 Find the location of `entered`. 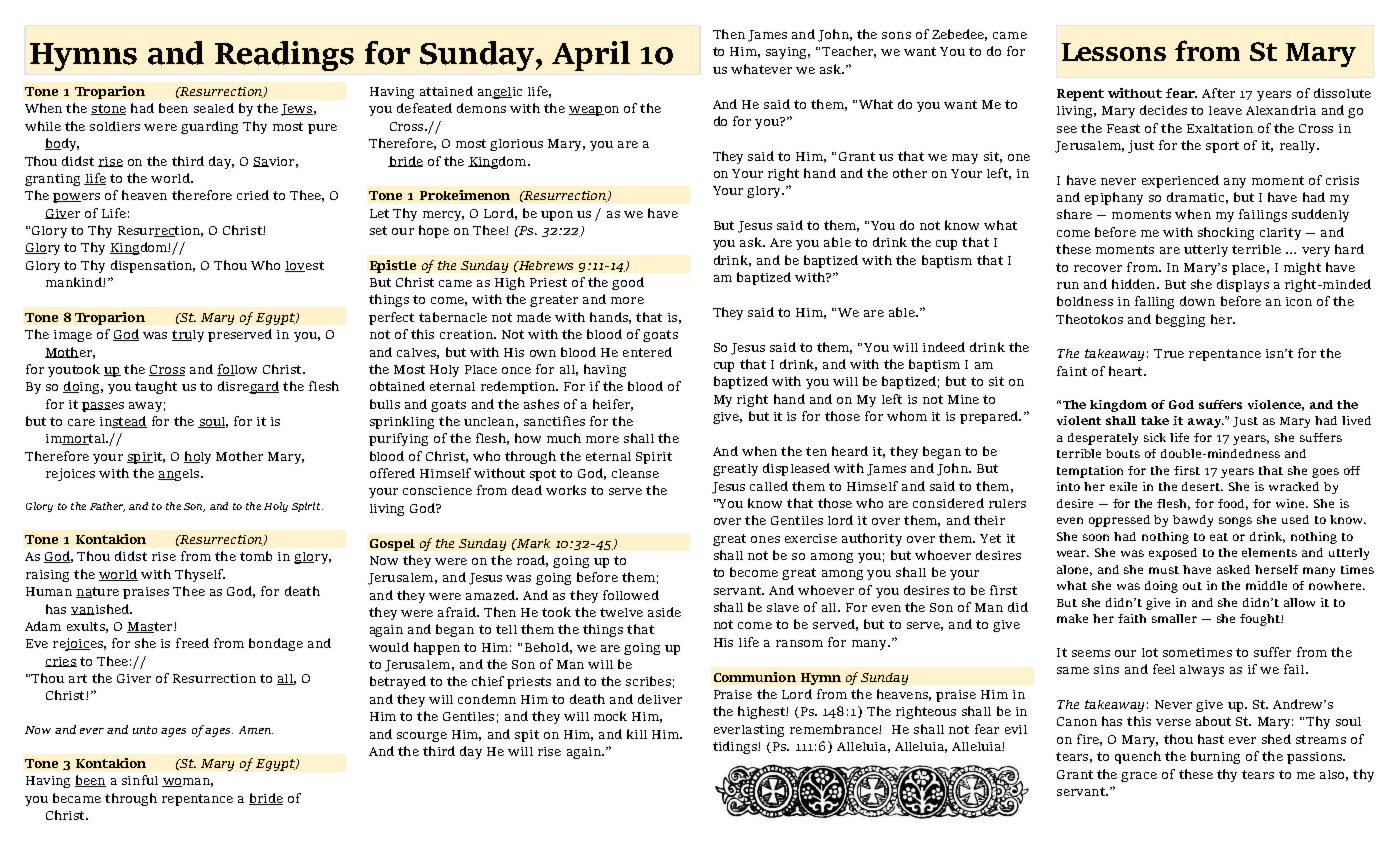

entered is located at coordinates (647, 352).
